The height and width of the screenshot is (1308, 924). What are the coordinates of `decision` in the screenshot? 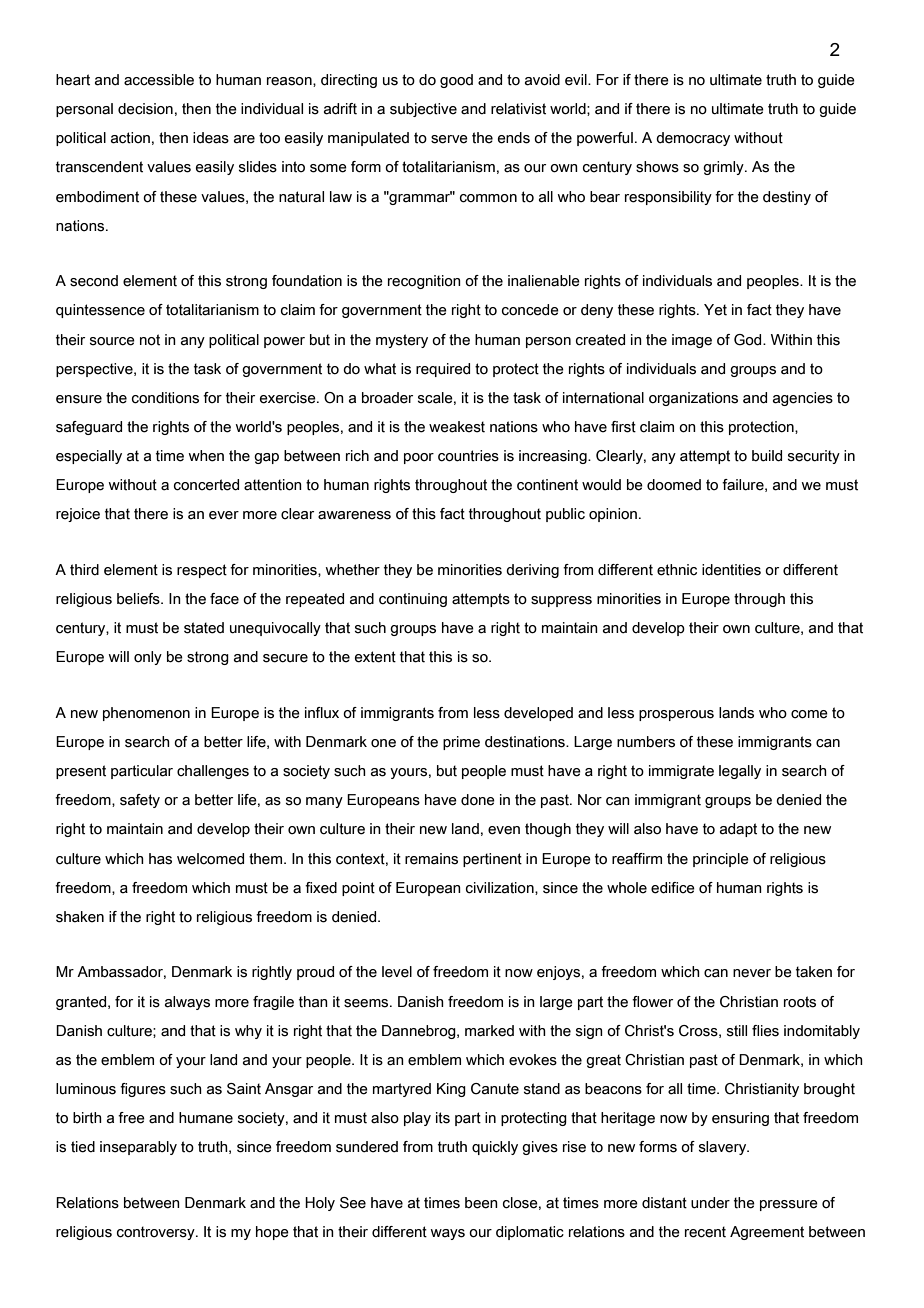 It's located at (145, 109).
